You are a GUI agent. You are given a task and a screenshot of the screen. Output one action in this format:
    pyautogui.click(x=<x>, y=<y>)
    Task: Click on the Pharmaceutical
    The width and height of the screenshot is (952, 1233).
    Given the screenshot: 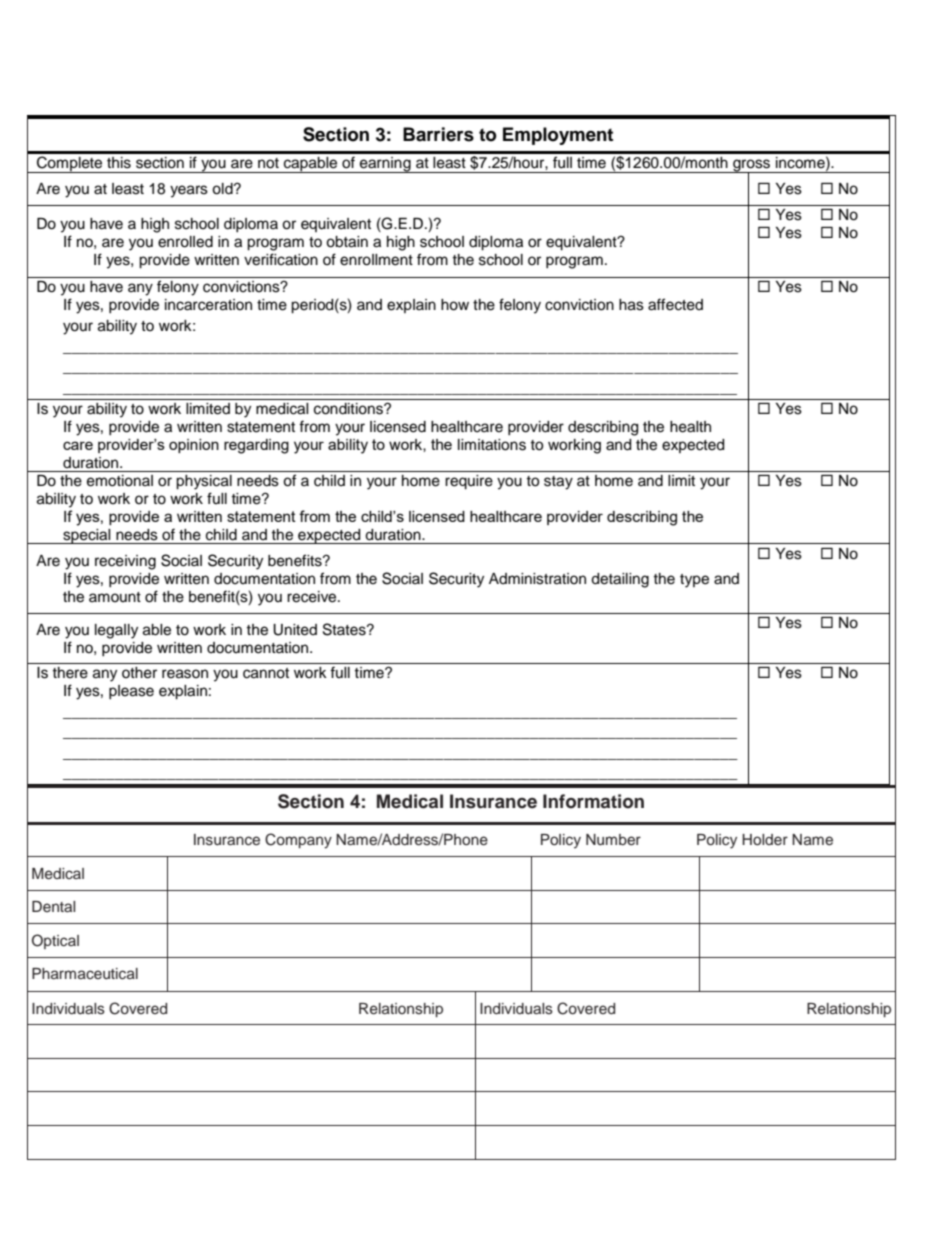 What is the action you would take?
    pyautogui.click(x=85, y=974)
